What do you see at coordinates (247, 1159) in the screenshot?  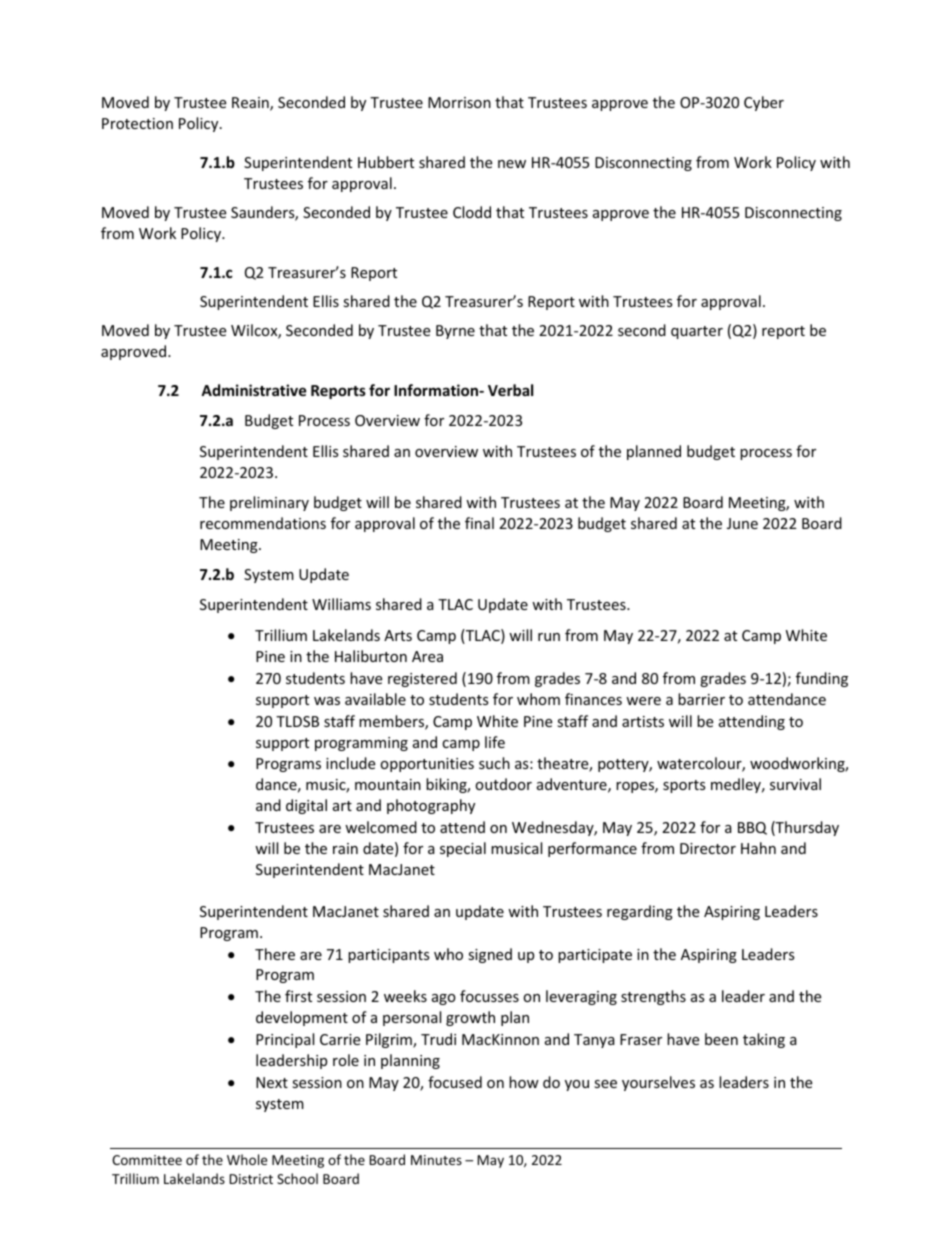 I see `Whole` at bounding box center [247, 1159].
